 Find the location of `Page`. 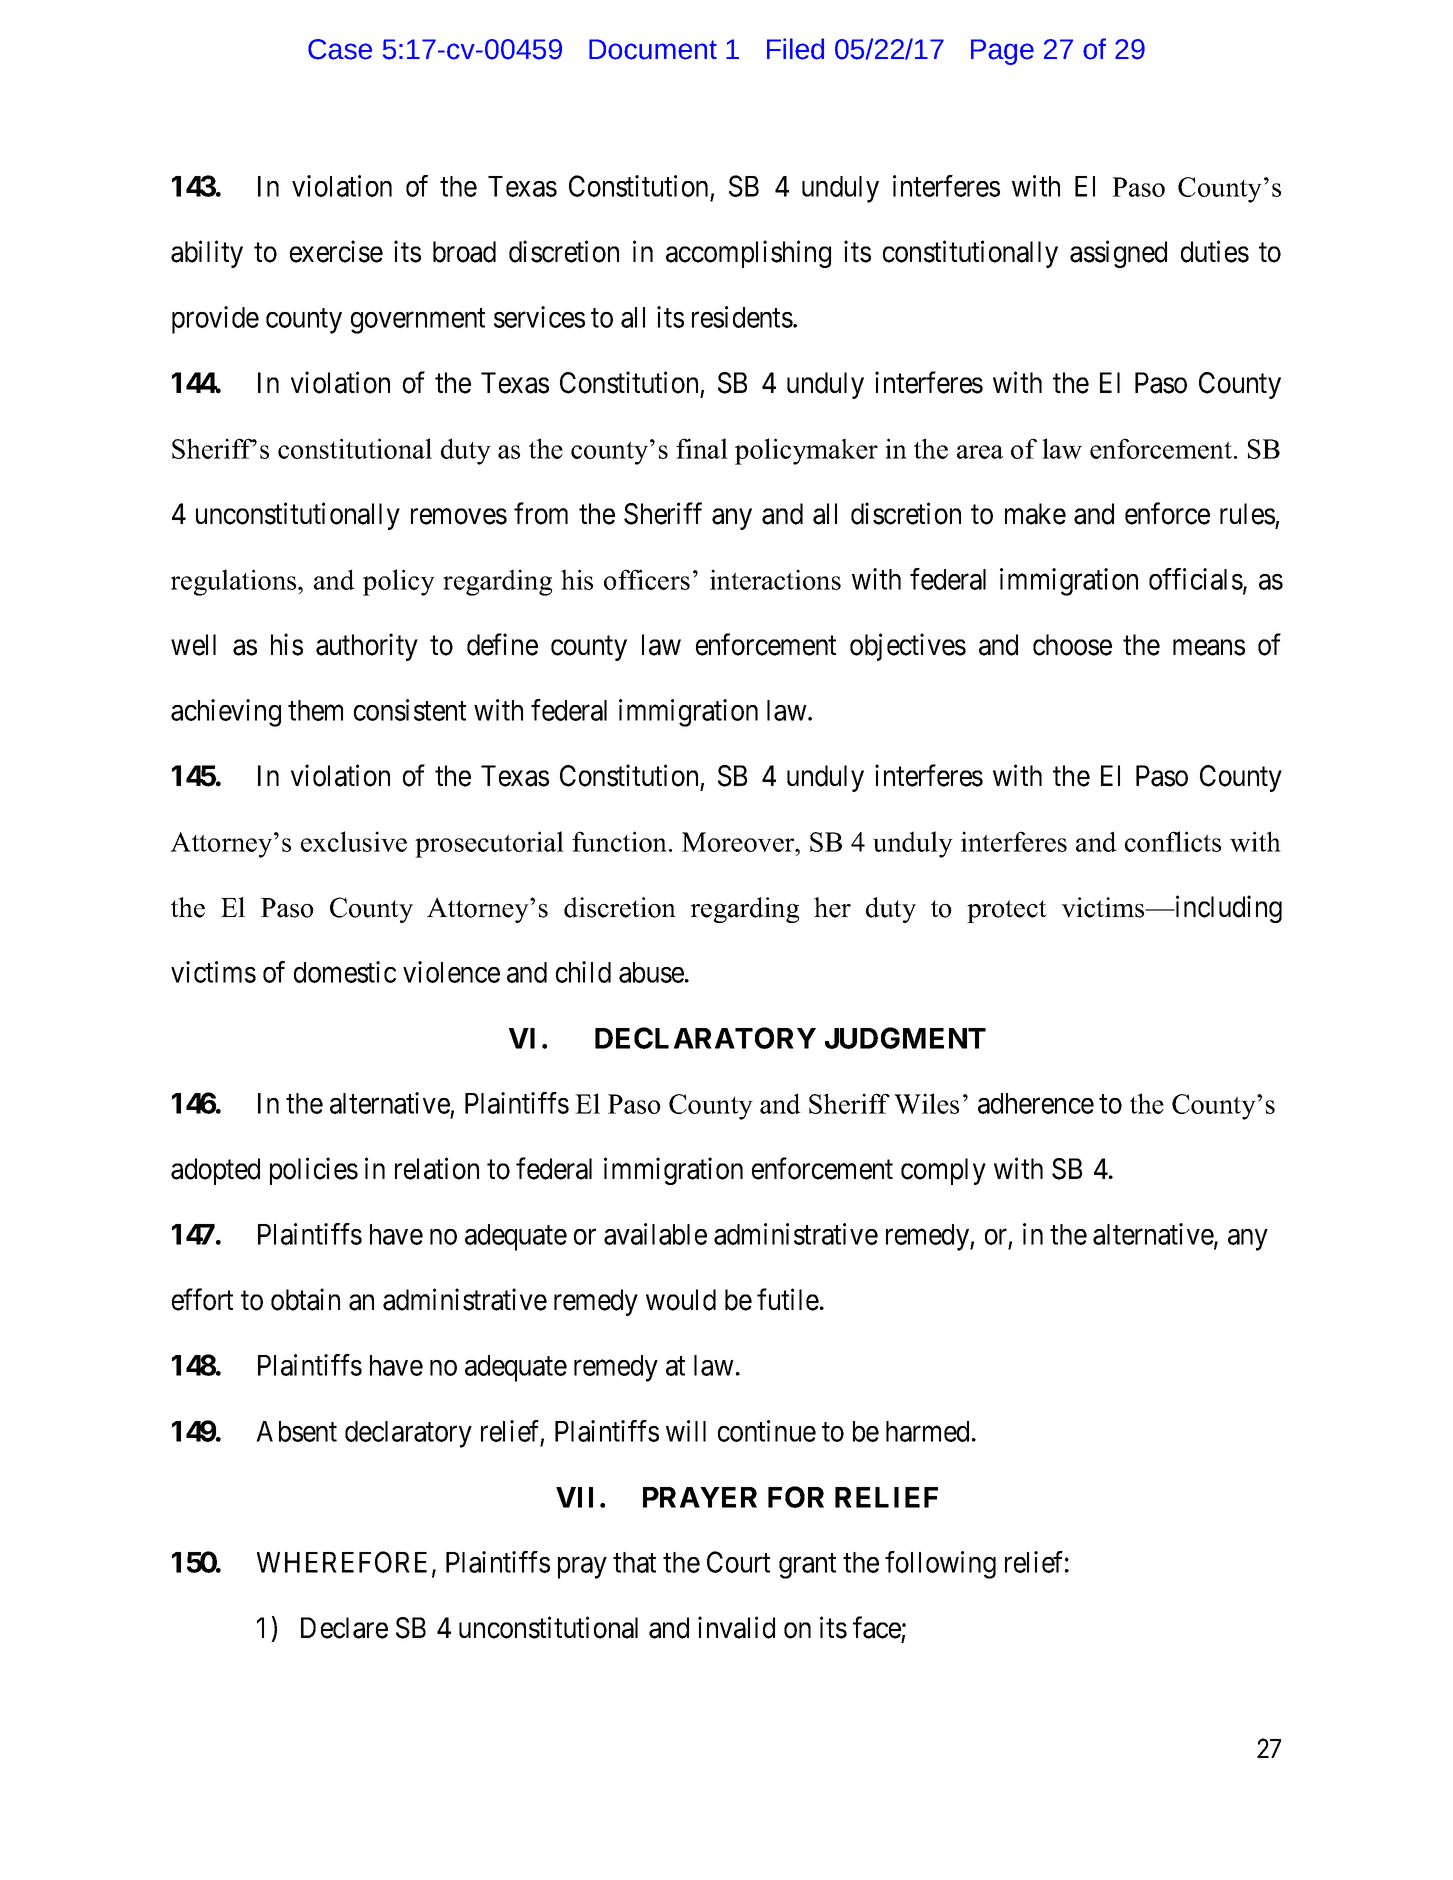

Page is located at coordinates (1002, 52).
